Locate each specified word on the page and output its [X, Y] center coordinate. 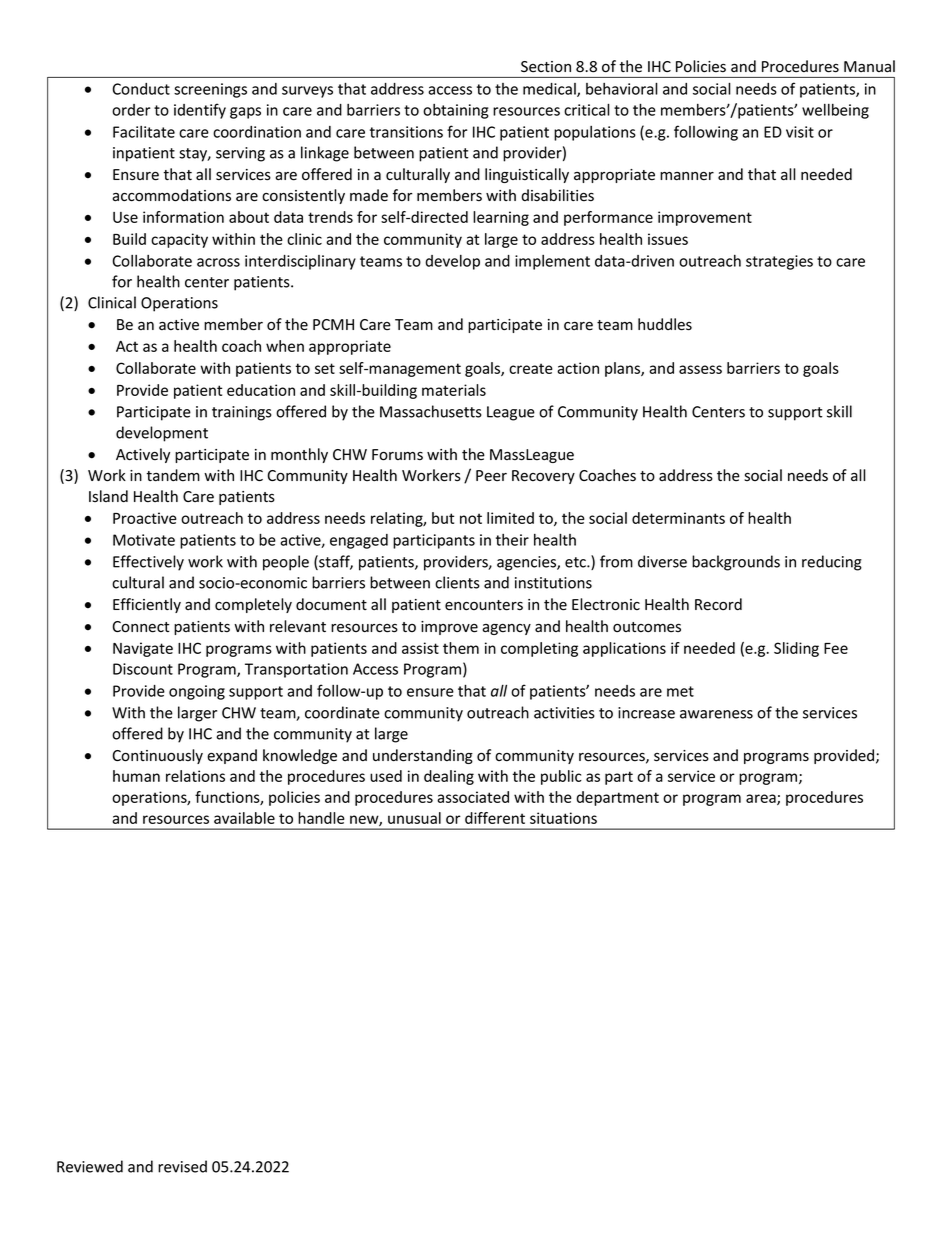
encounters [484, 605]
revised [182, 1166]
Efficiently [147, 605]
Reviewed [90, 1166]
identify [200, 111]
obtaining [456, 111]
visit [800, 132]
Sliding [796, 649]
